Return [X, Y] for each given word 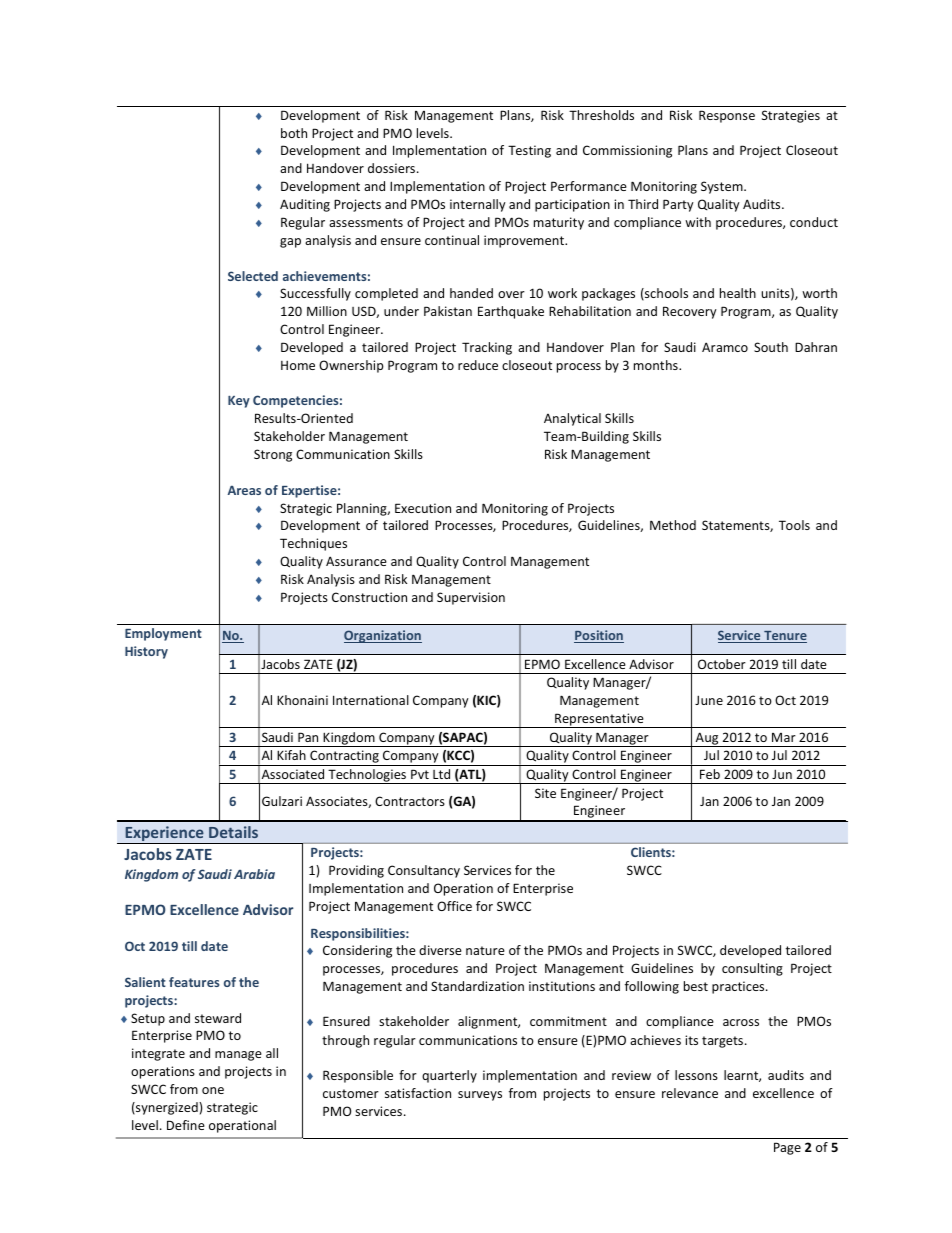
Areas [244, 490]
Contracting [344, 758]
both [294, 133]
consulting [752, 969]
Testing [529, 151]
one [213, 1090]
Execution [423, 508]
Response [727, 116]
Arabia [254, 874]
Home [298, 365]
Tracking [487, 348]
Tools [794, 525]
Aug [707, 739]
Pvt [420, 774]
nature [485, 950]
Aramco [725, 347]
